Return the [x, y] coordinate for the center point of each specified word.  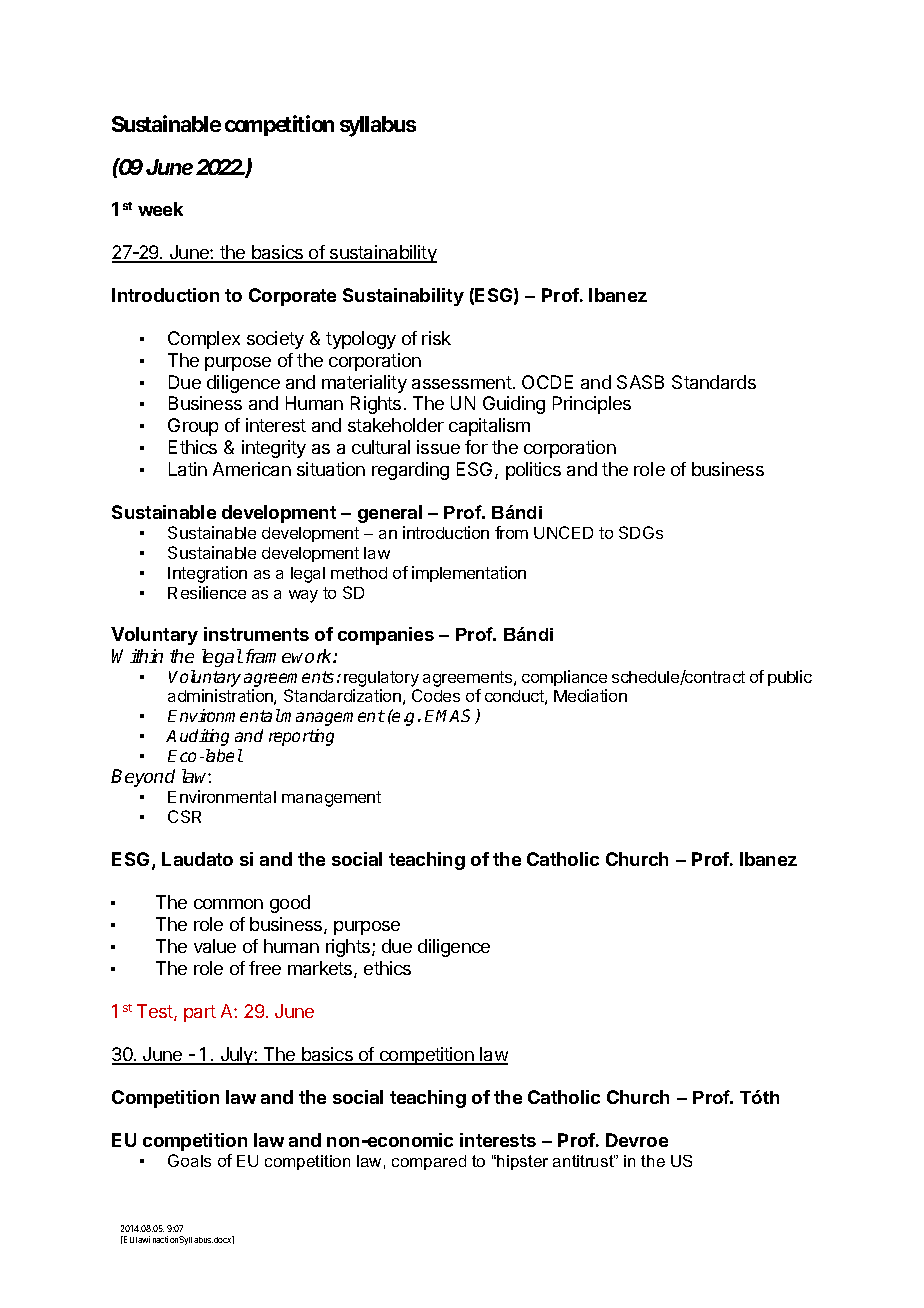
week [160, 209]
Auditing [197, 737]
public [790, 678]
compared [429, 1162]
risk [436, 338]
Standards [714, 382]
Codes [436, 695]
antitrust [584, 1161]
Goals [189, 1160]
